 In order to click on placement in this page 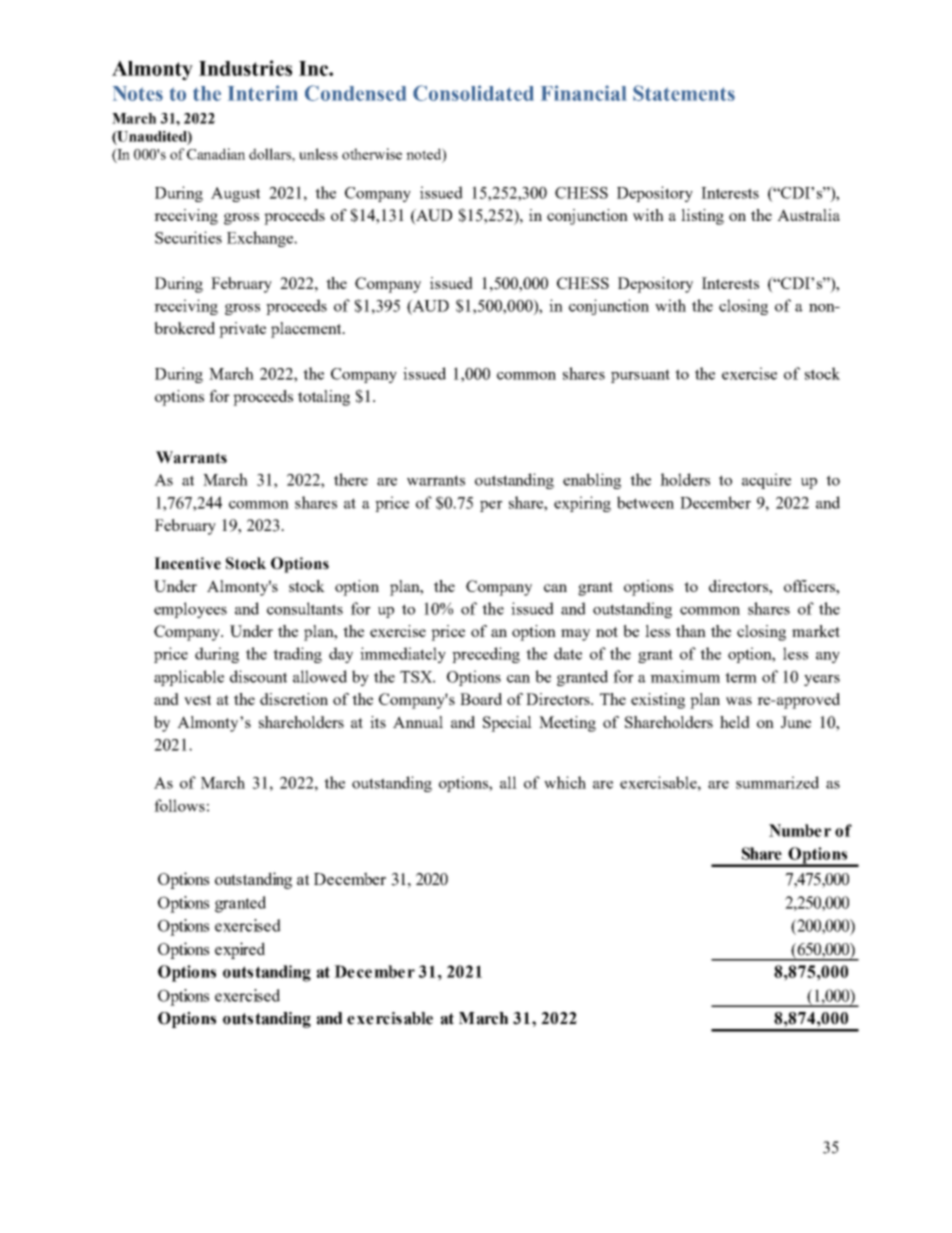, I will do `click(307, 330)`.
